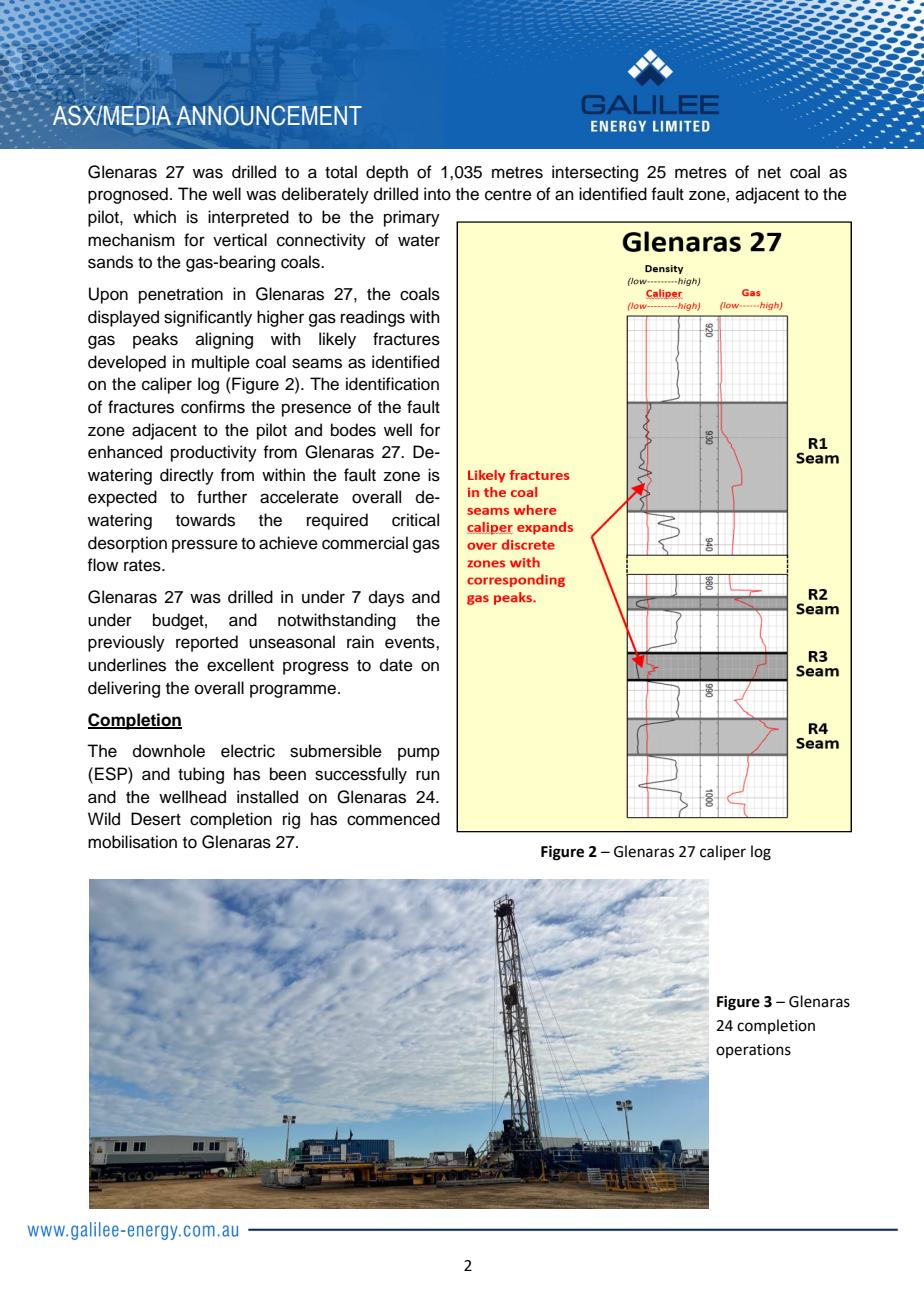 Image resolution: width=924 pixels, height=1308 pixels. Describe the element at coordinates (387, 173) in the page. I see `depth` at that location.
